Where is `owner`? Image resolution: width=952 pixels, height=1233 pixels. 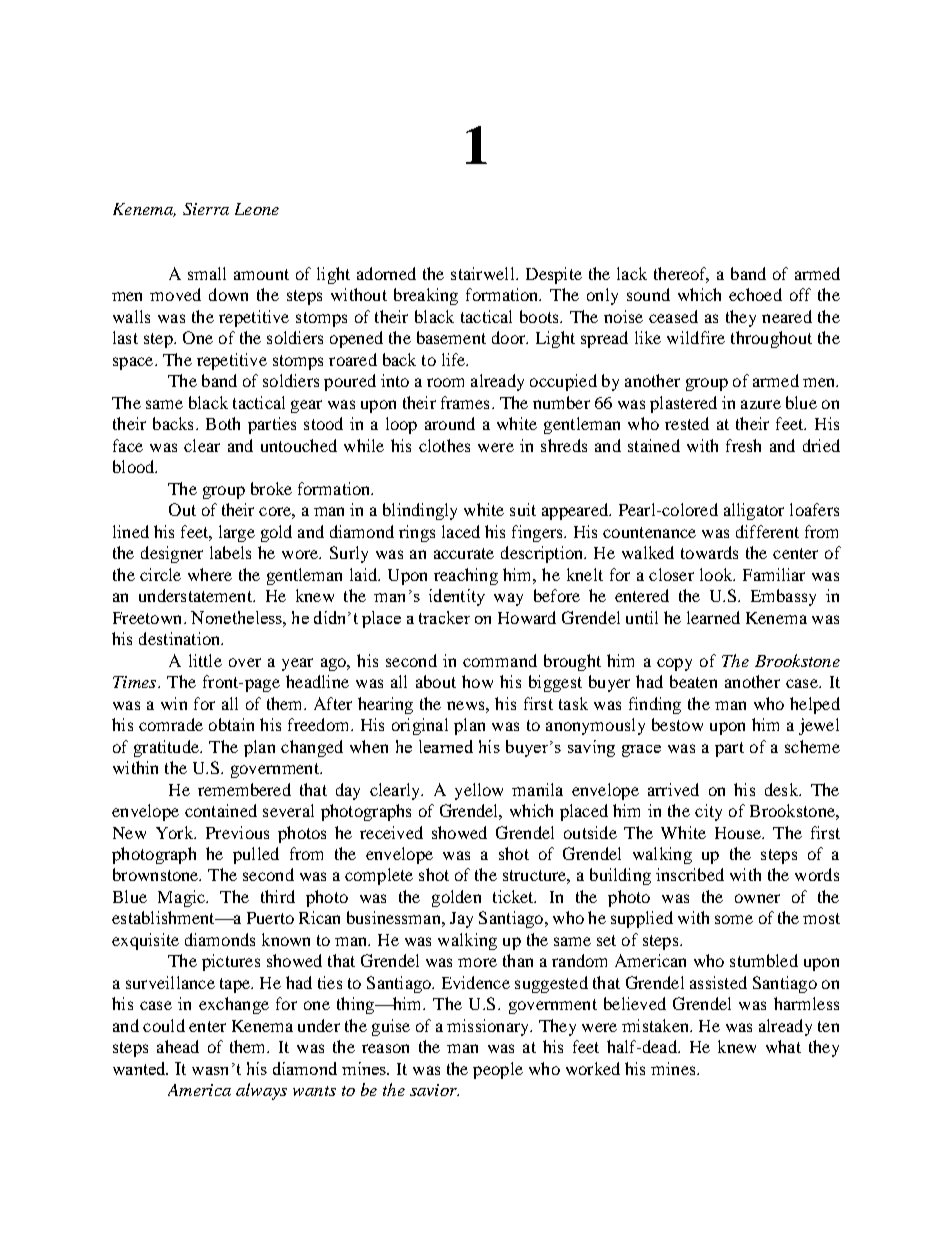 owner is located at coordinates (757, 898).
